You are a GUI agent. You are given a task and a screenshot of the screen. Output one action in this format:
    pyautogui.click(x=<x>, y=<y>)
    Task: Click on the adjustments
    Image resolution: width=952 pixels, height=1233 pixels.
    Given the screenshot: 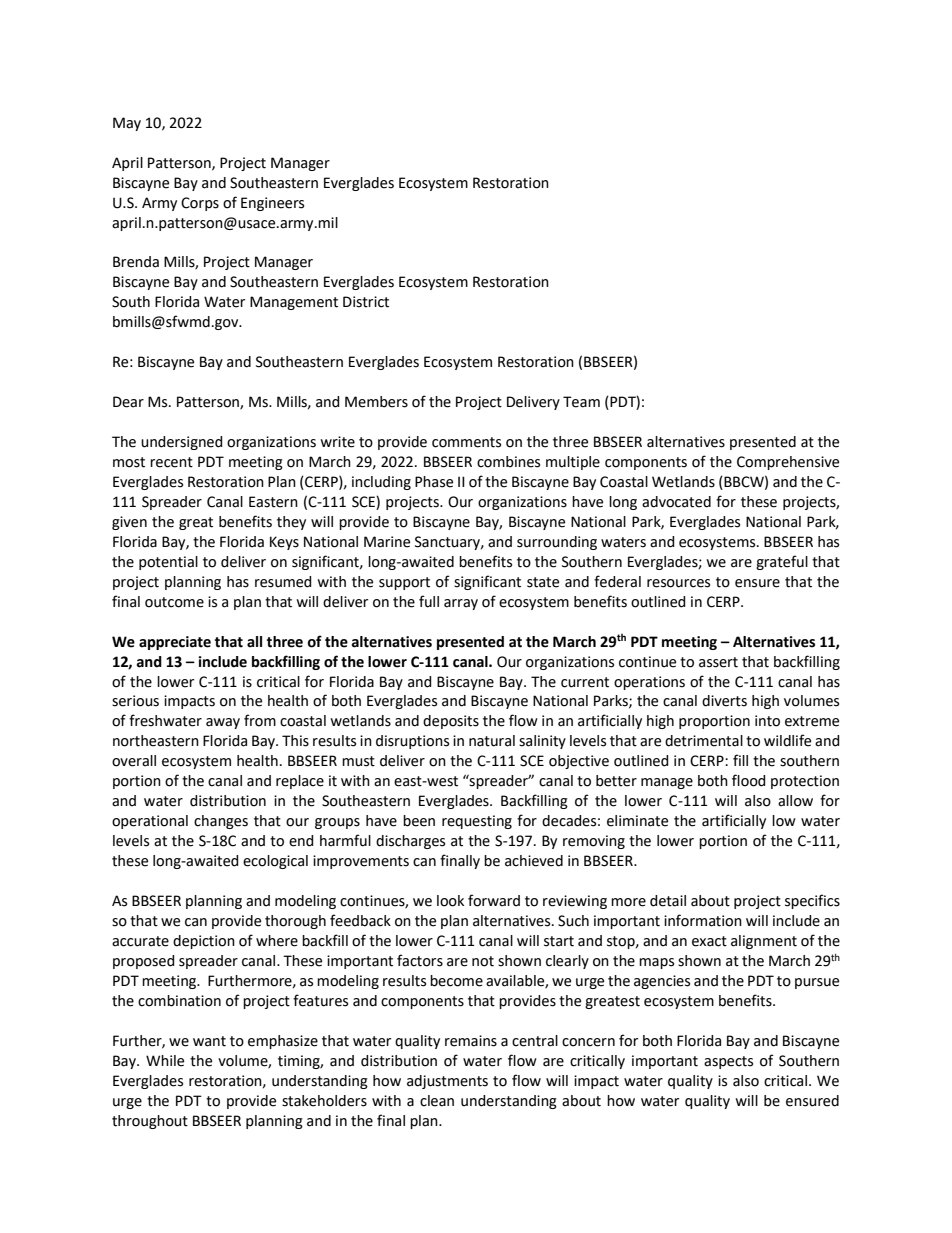 What is the action you would take?
    pyautogui.click(x=447, y=1082)
